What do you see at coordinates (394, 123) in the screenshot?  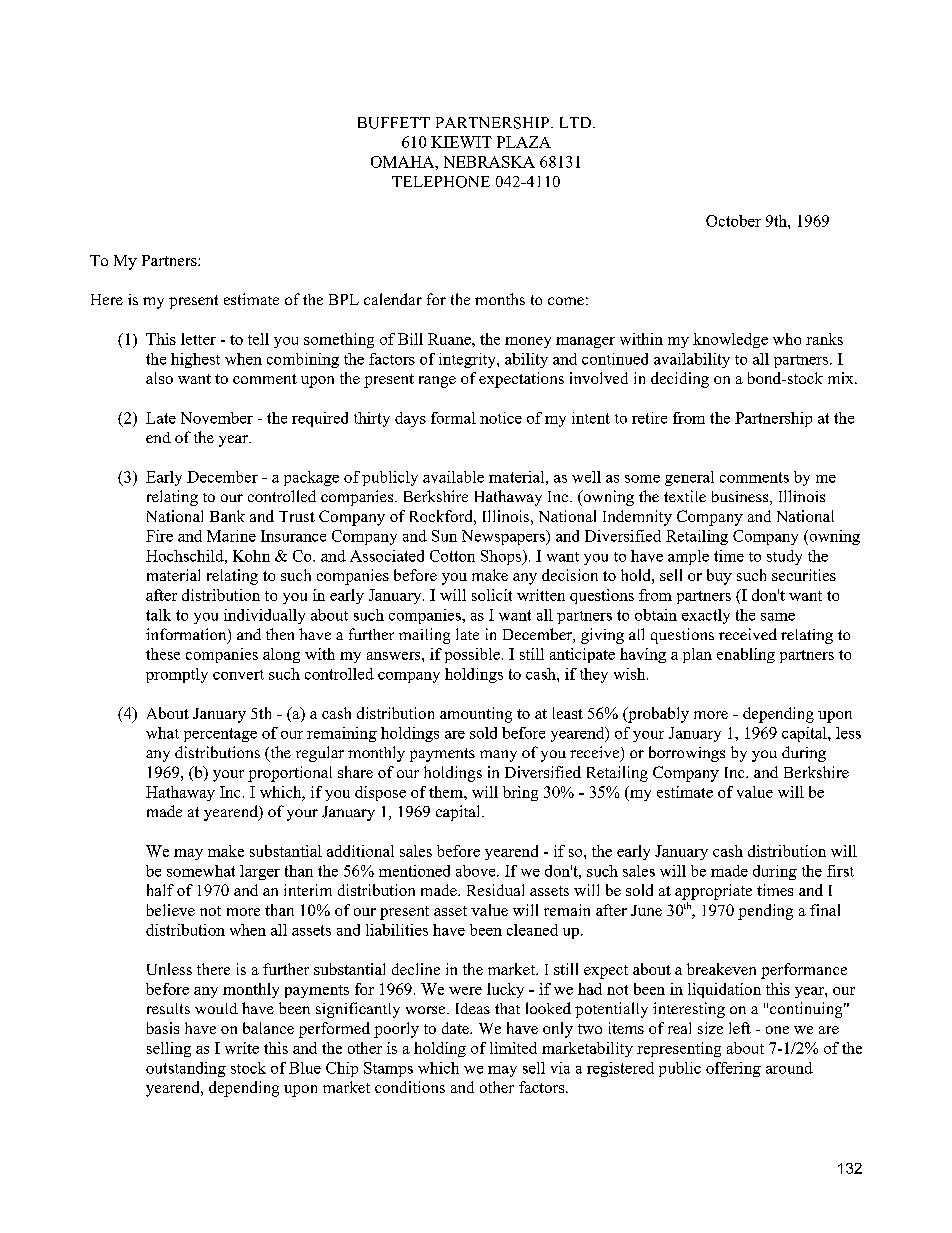 I see `BUFFETT` at bounding box center [394, 123].
